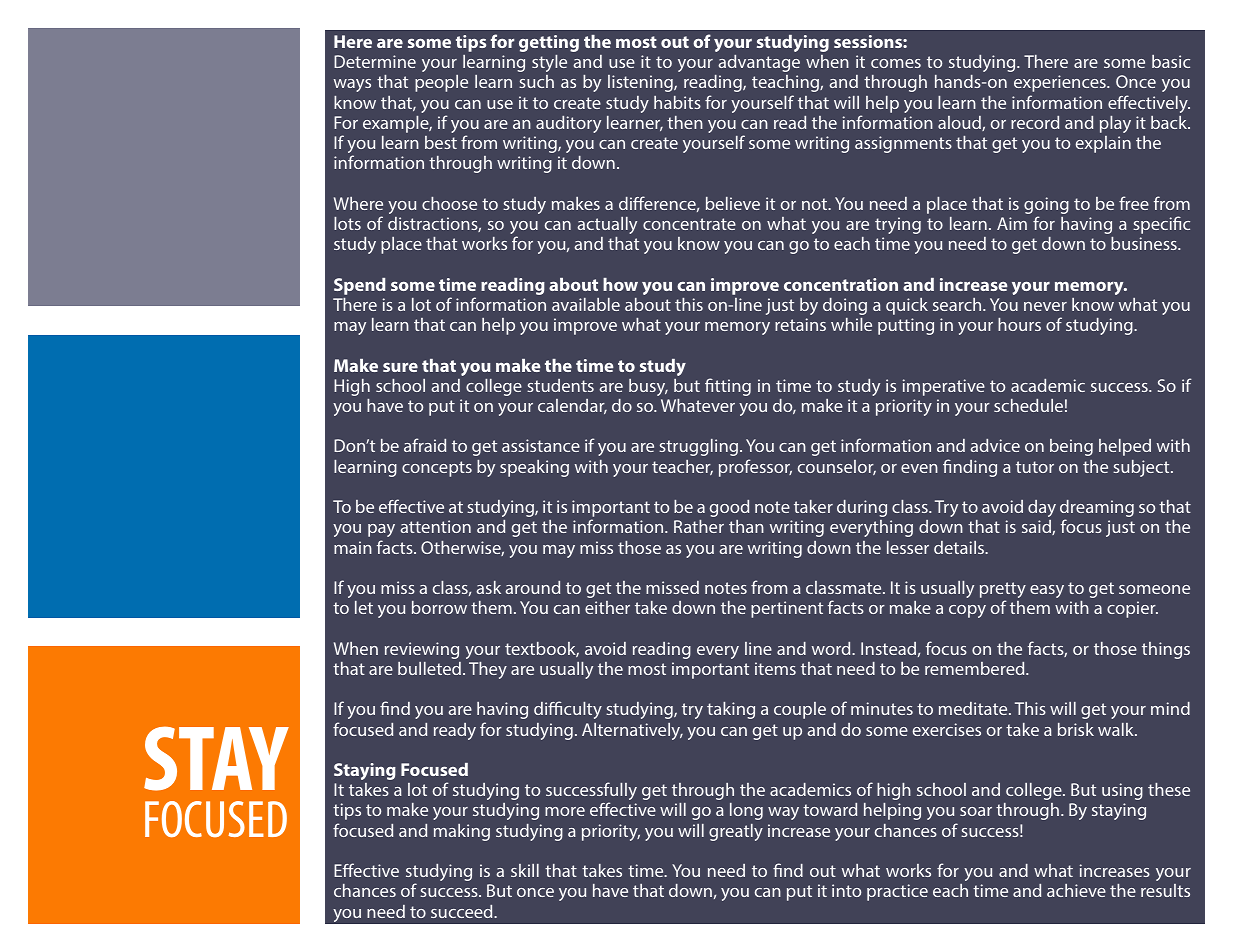 This page has width=1233, height=952. What do you see at coordinates (1035, 467) in the page?
I see `tutor` at bounding box center [1035, 467].
